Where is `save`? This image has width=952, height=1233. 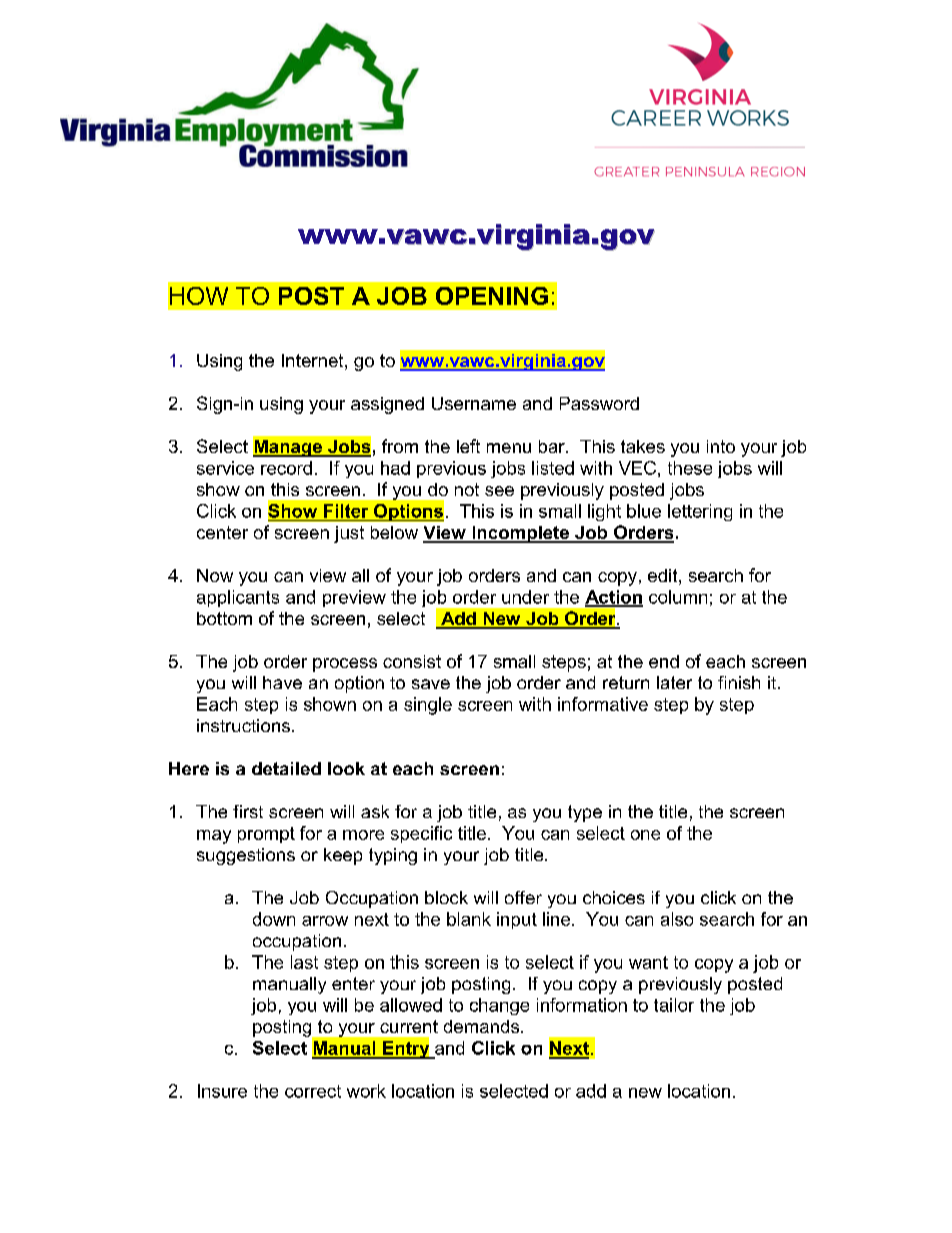 save is located at coordinates (431, 684).
